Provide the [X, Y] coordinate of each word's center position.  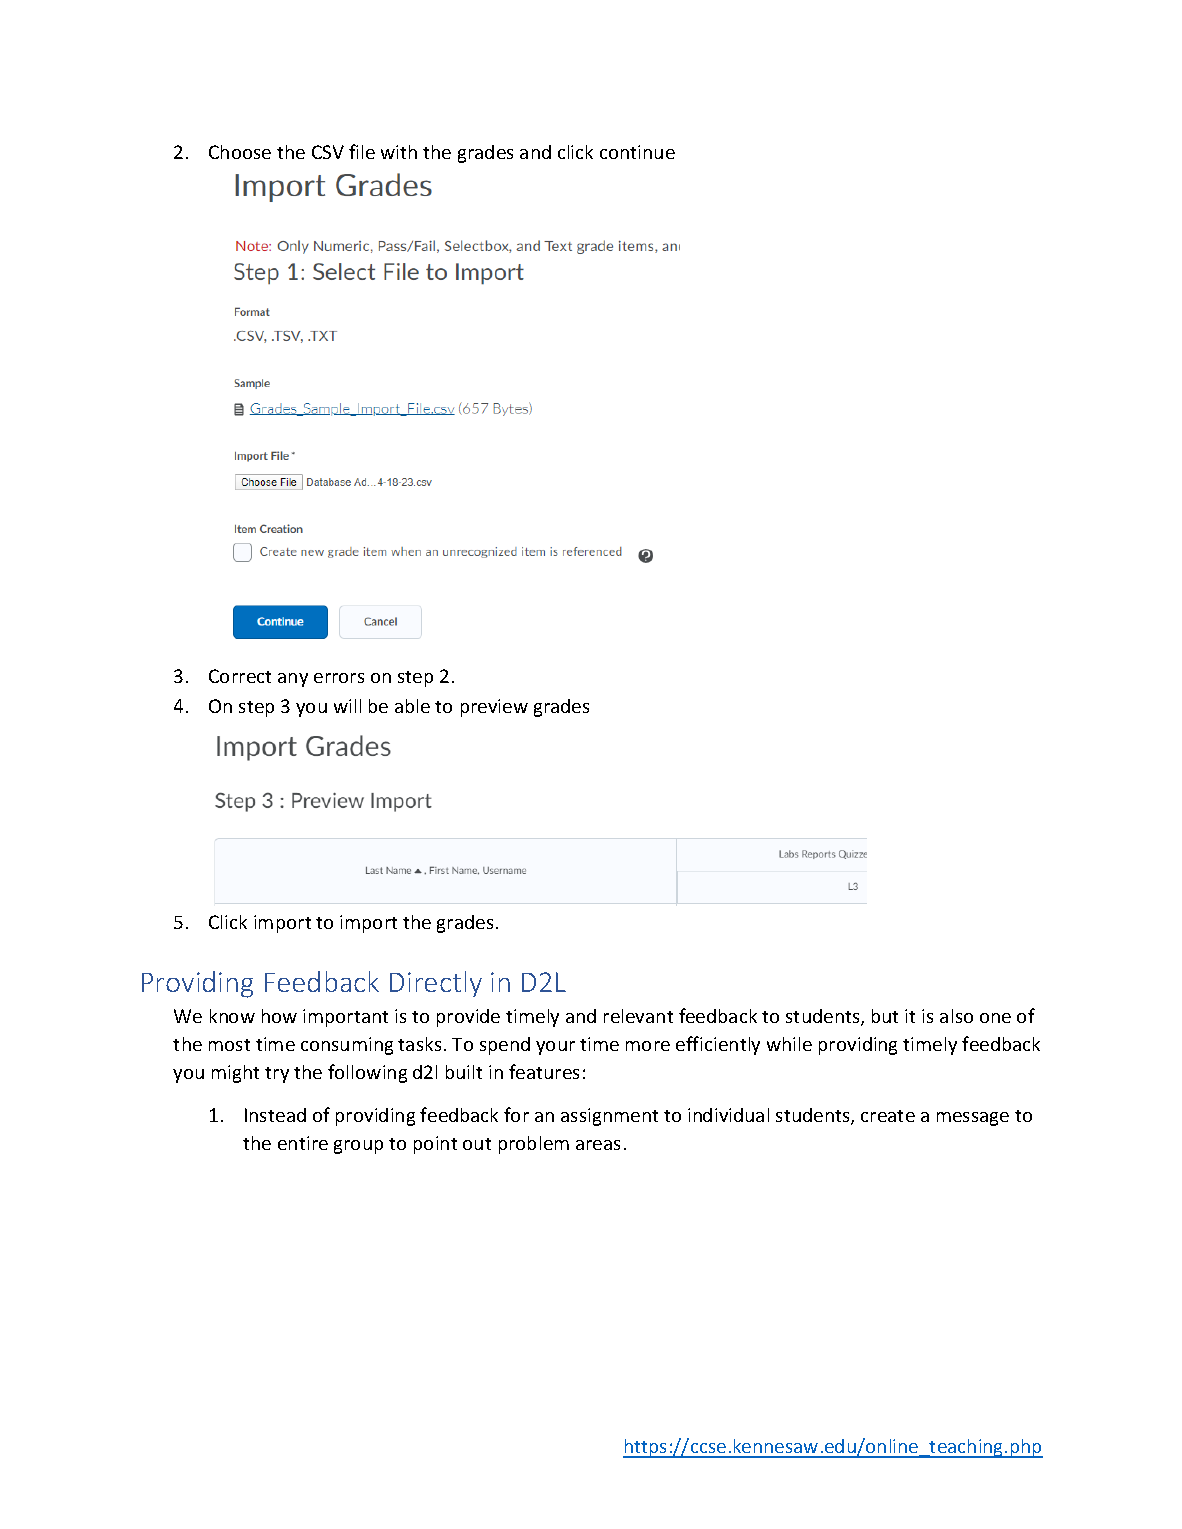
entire [303, 1143]
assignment [609, 1117]
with [399, 152]
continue [637, 152]
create [888, 1116]
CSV [328, 152]
